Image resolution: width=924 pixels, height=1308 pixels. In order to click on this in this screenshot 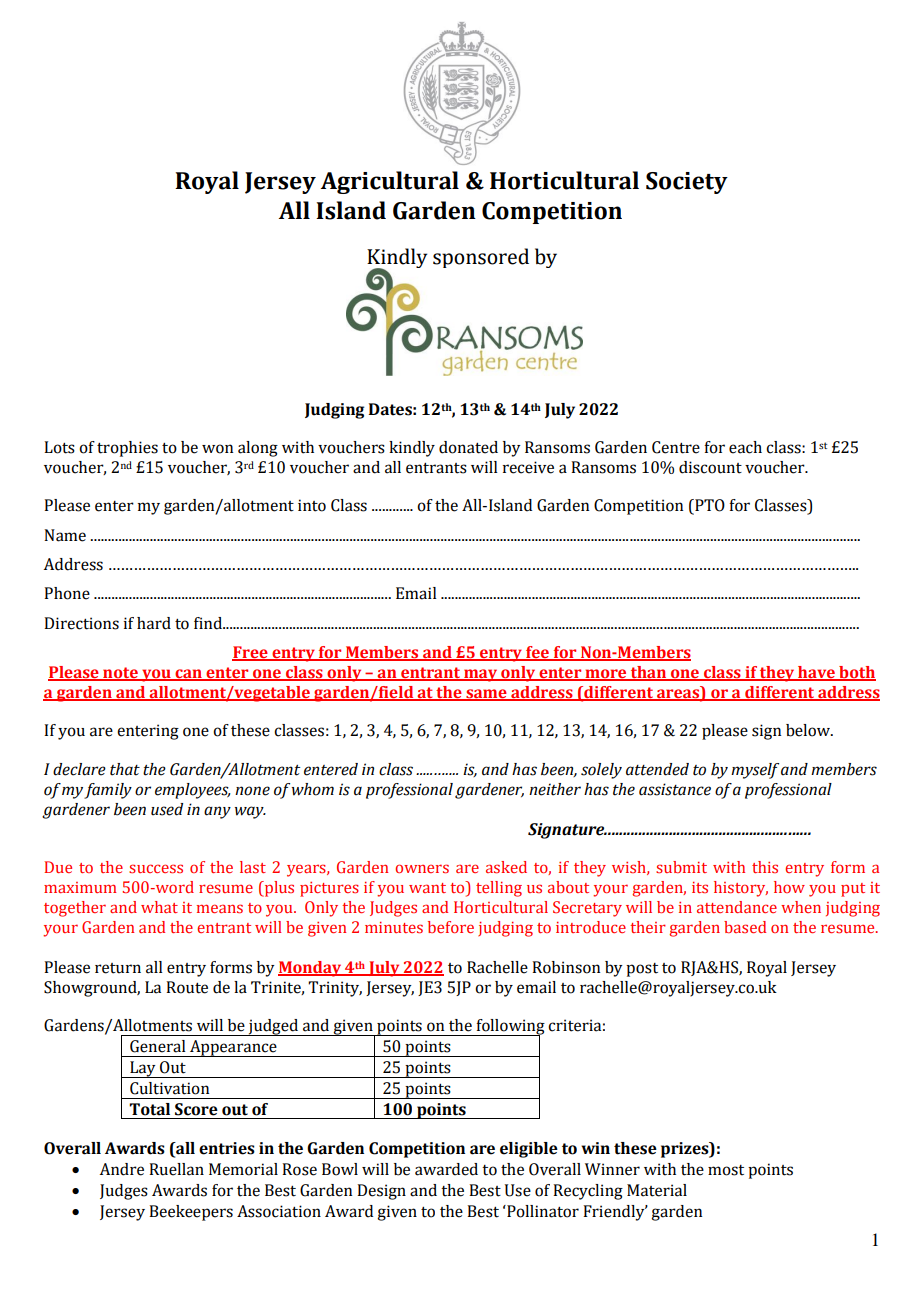, I will do `click(765, 867)`.
